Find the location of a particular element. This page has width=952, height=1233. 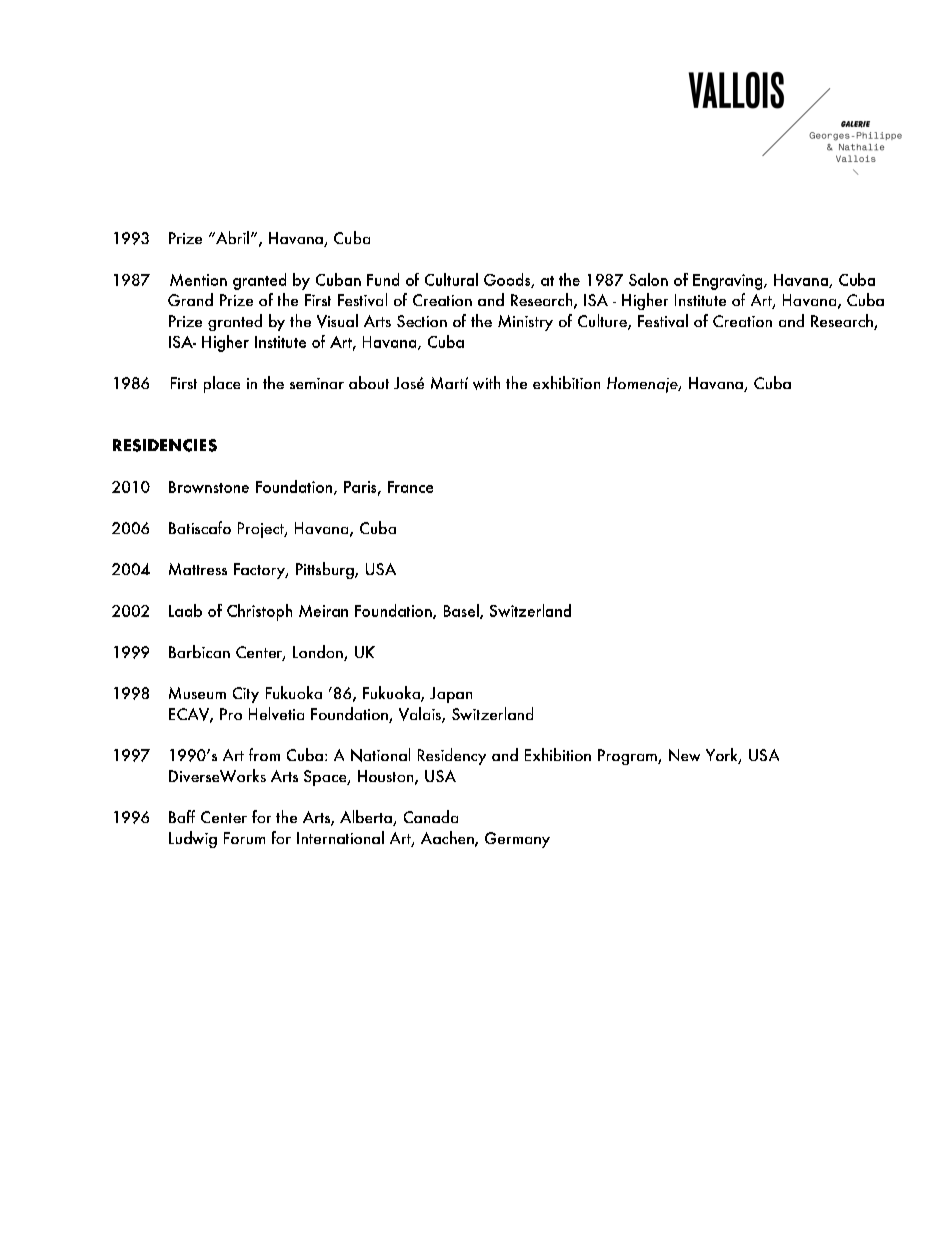

Forum is located at coordinates (244, 838).
